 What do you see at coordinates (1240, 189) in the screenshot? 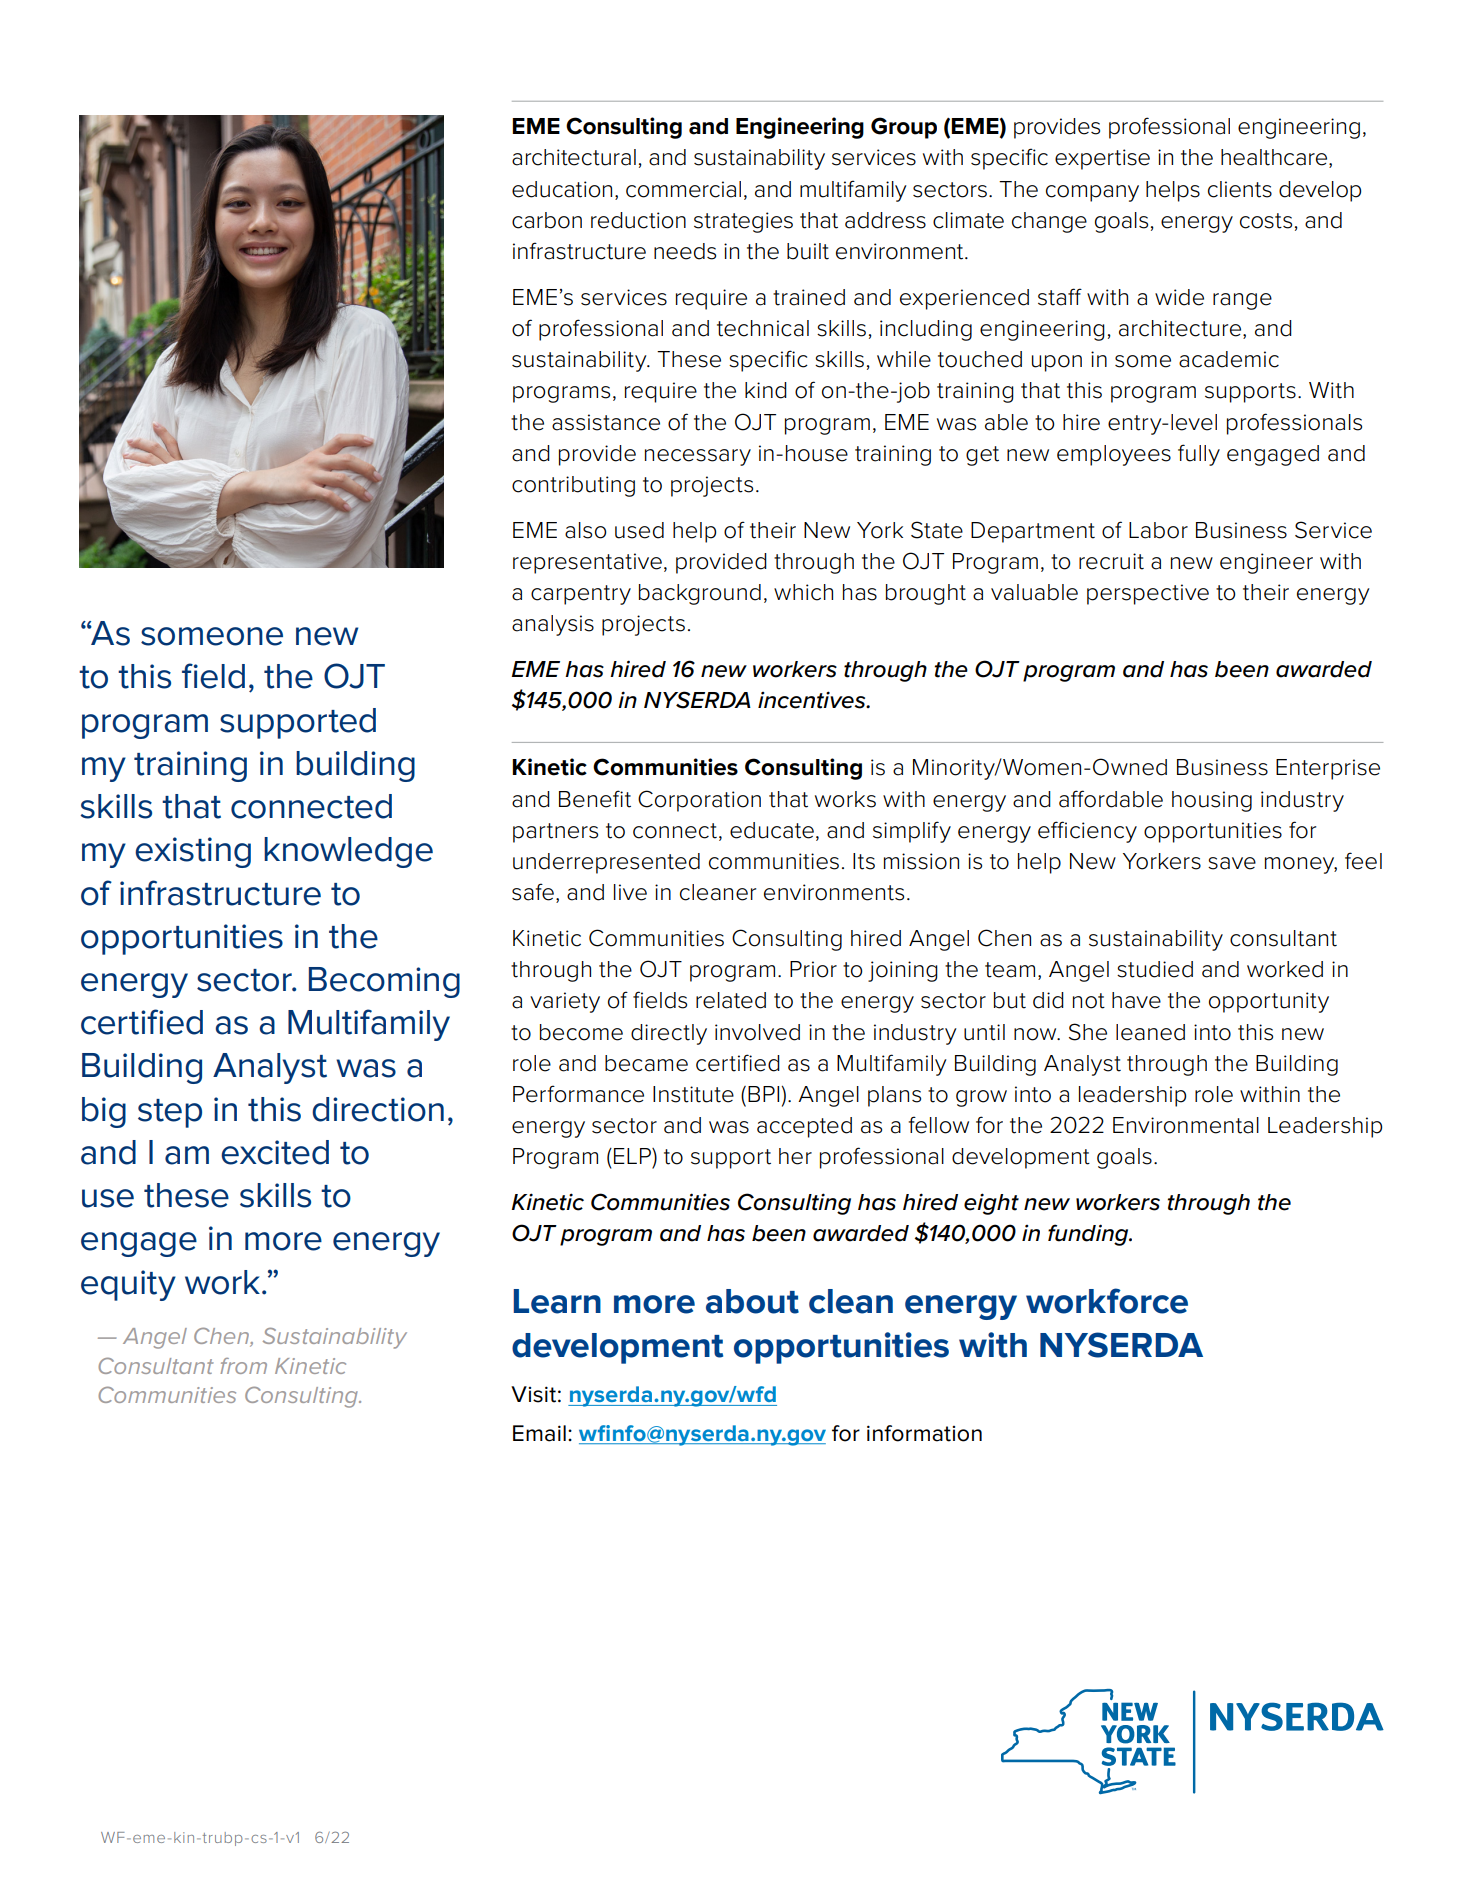
I see `clients` at bounding box center [1240, 189].
